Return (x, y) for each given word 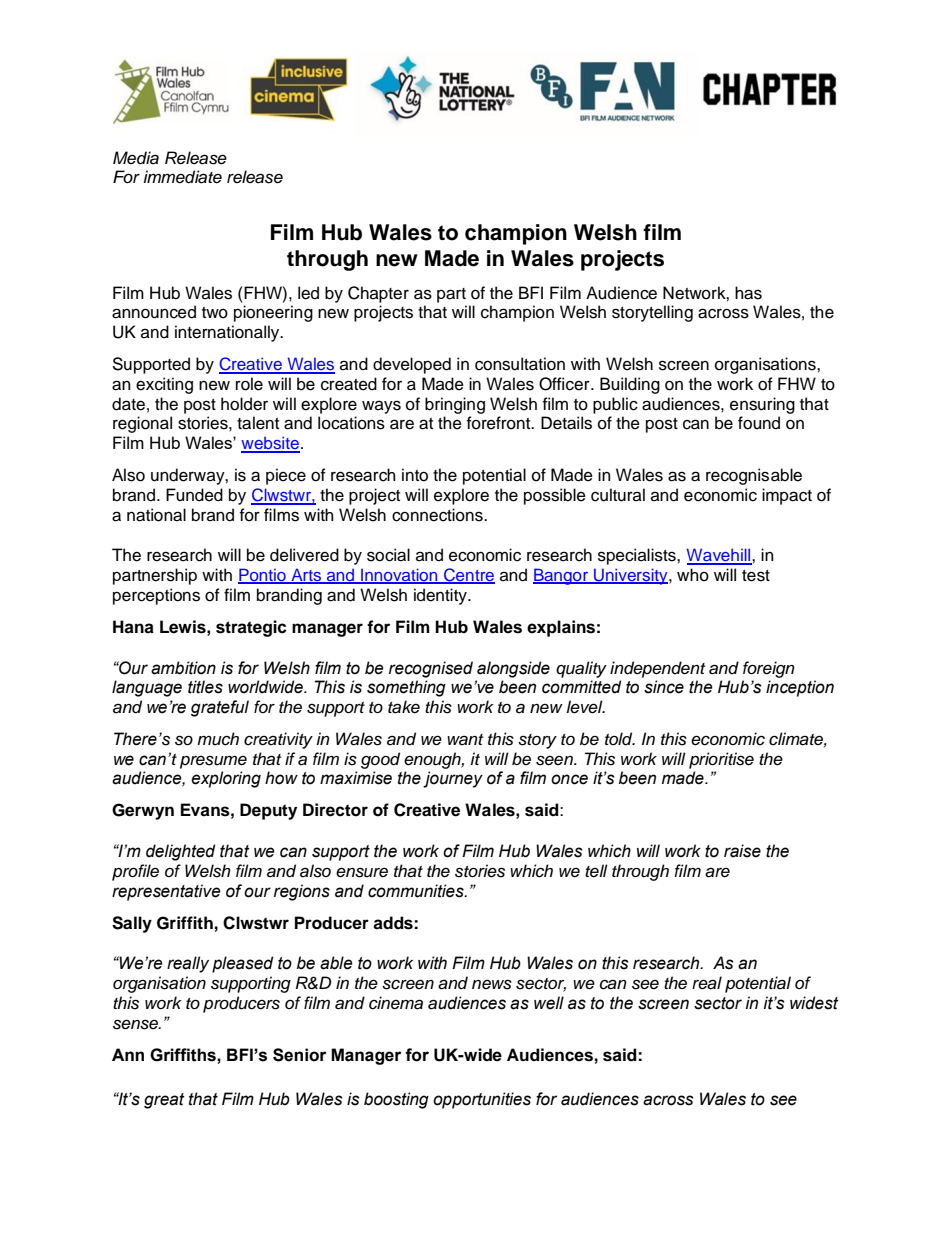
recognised (431, 669)
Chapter (378, 294)
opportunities (482, 1100)
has (748, 293)
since (664, 687)
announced (154, 312)
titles (205, 687)
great (164, 1101)
